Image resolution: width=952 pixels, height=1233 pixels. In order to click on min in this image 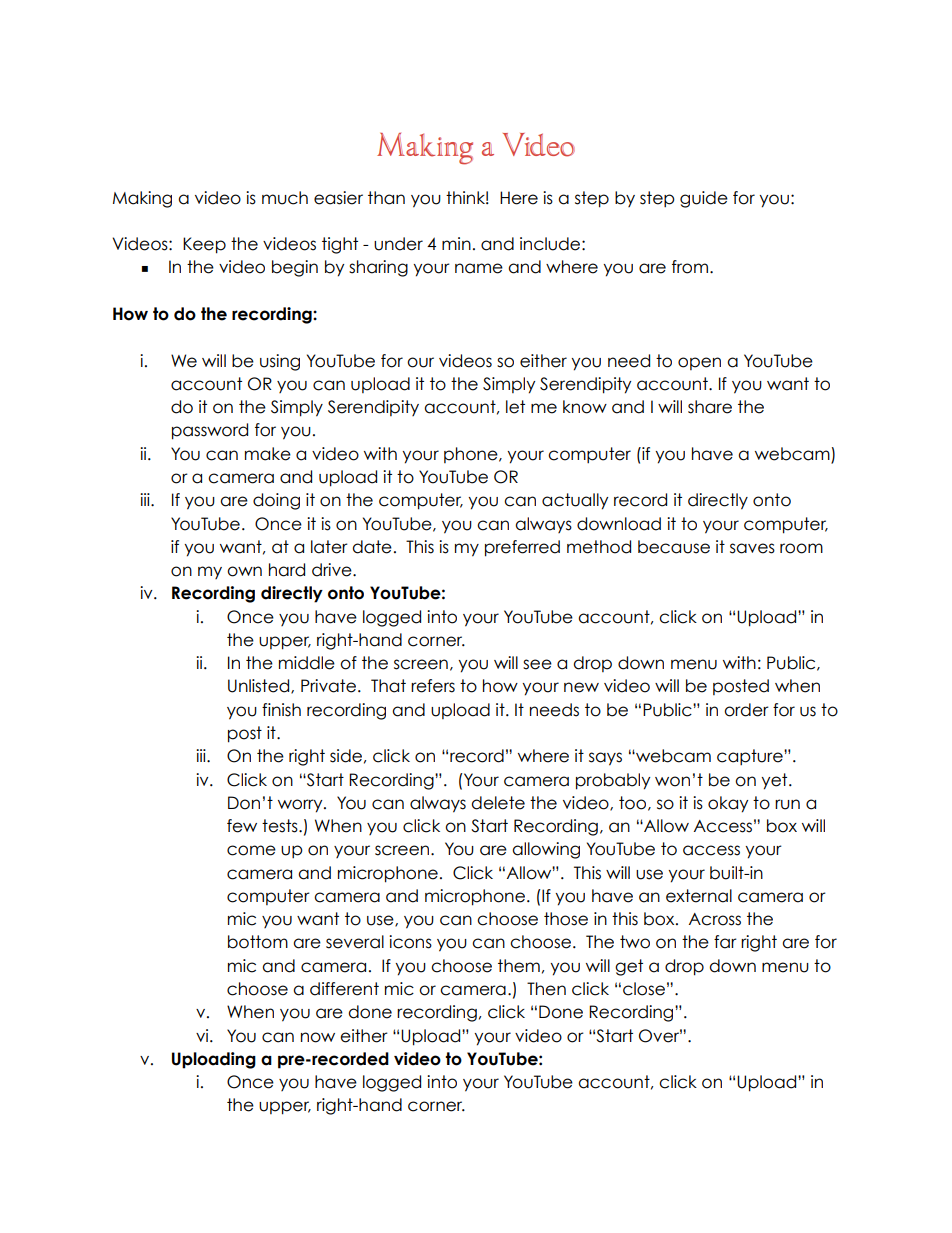, I will do `click(456, 243)`.
